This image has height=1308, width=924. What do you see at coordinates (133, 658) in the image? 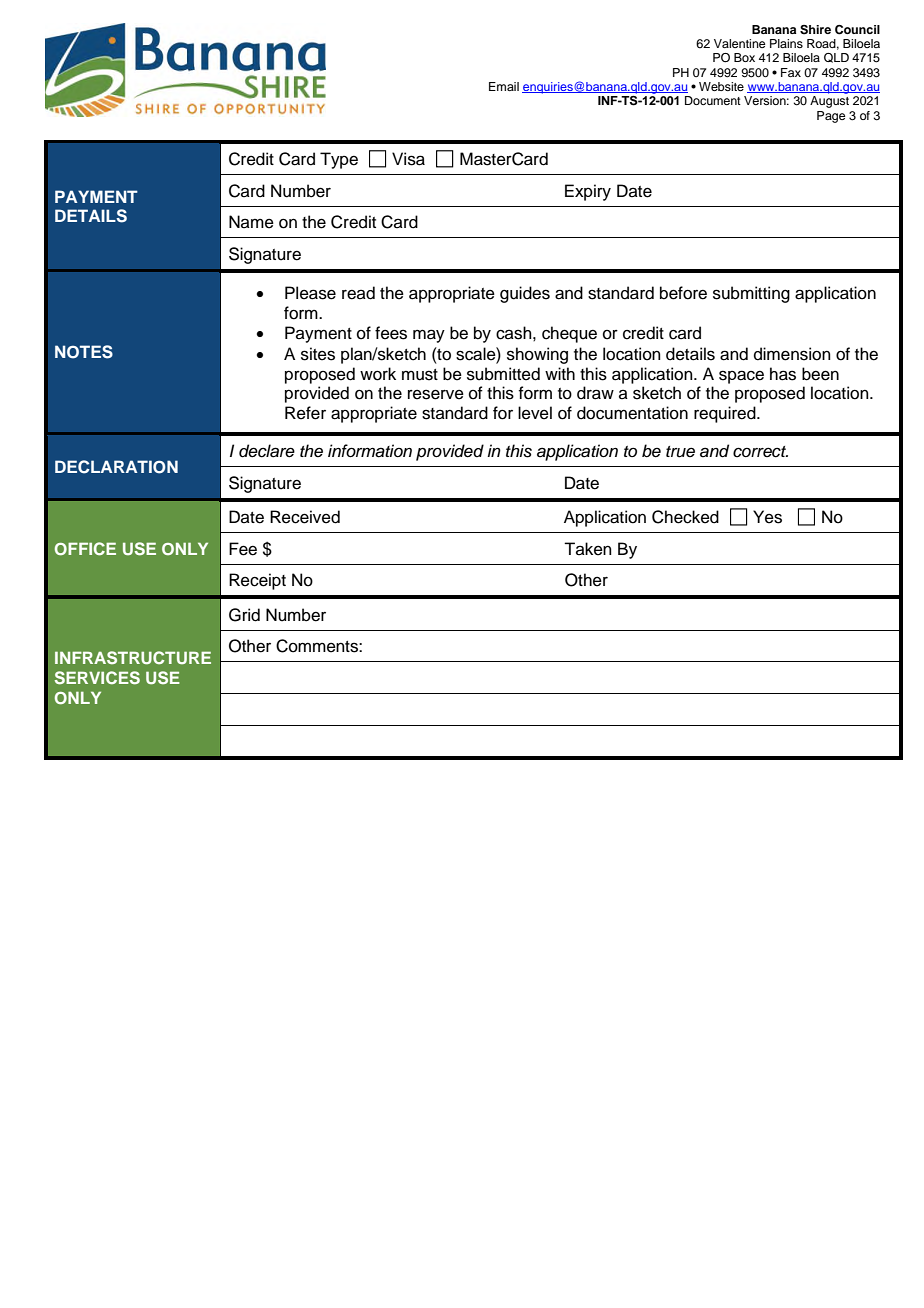
I see `INFRASTRUCTURE` at bounding box center [133, 658].
